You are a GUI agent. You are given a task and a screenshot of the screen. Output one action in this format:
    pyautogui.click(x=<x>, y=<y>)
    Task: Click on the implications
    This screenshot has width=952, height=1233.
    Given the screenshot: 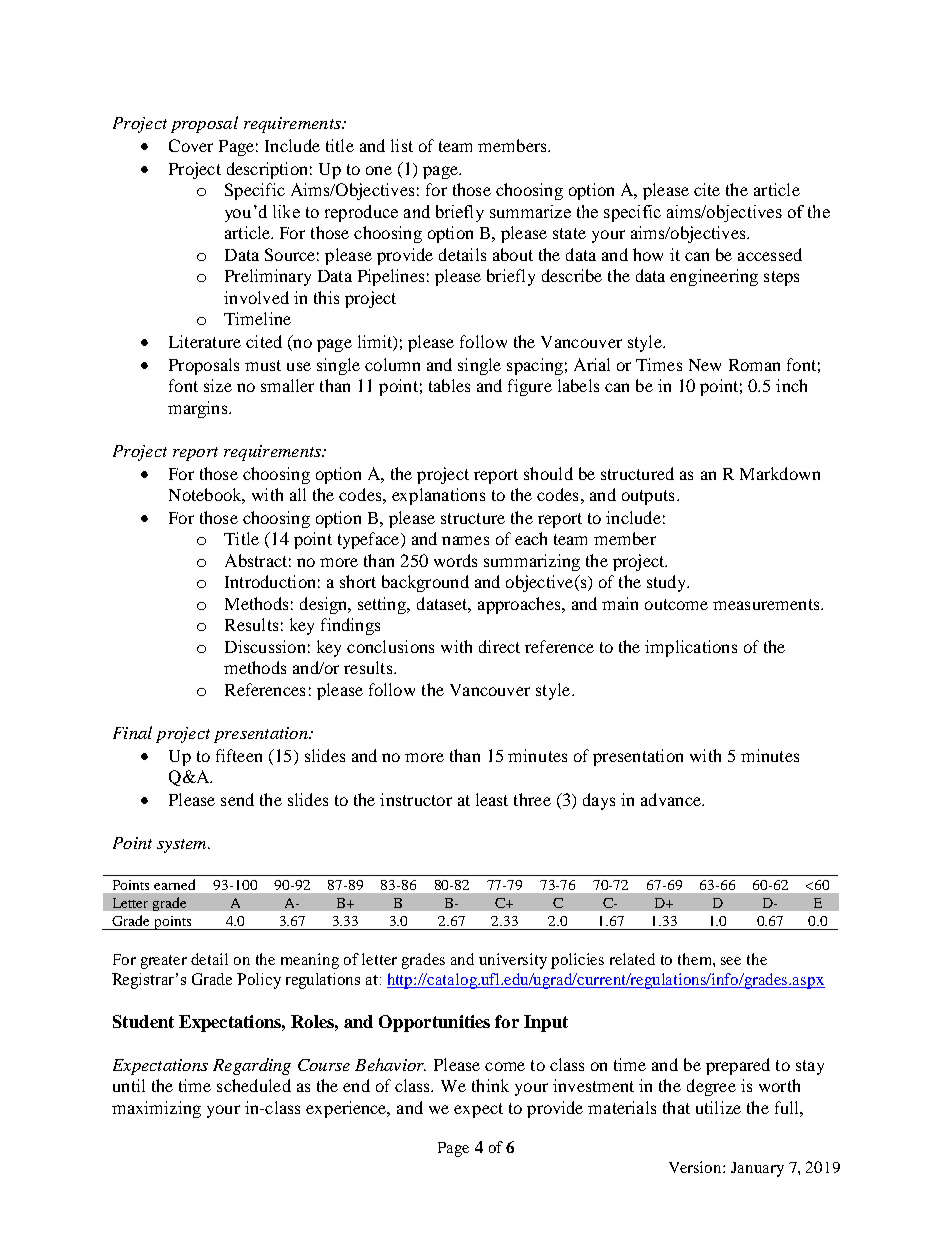 What is the action you would take?
    pyautogui.click(x=691, y=648)
